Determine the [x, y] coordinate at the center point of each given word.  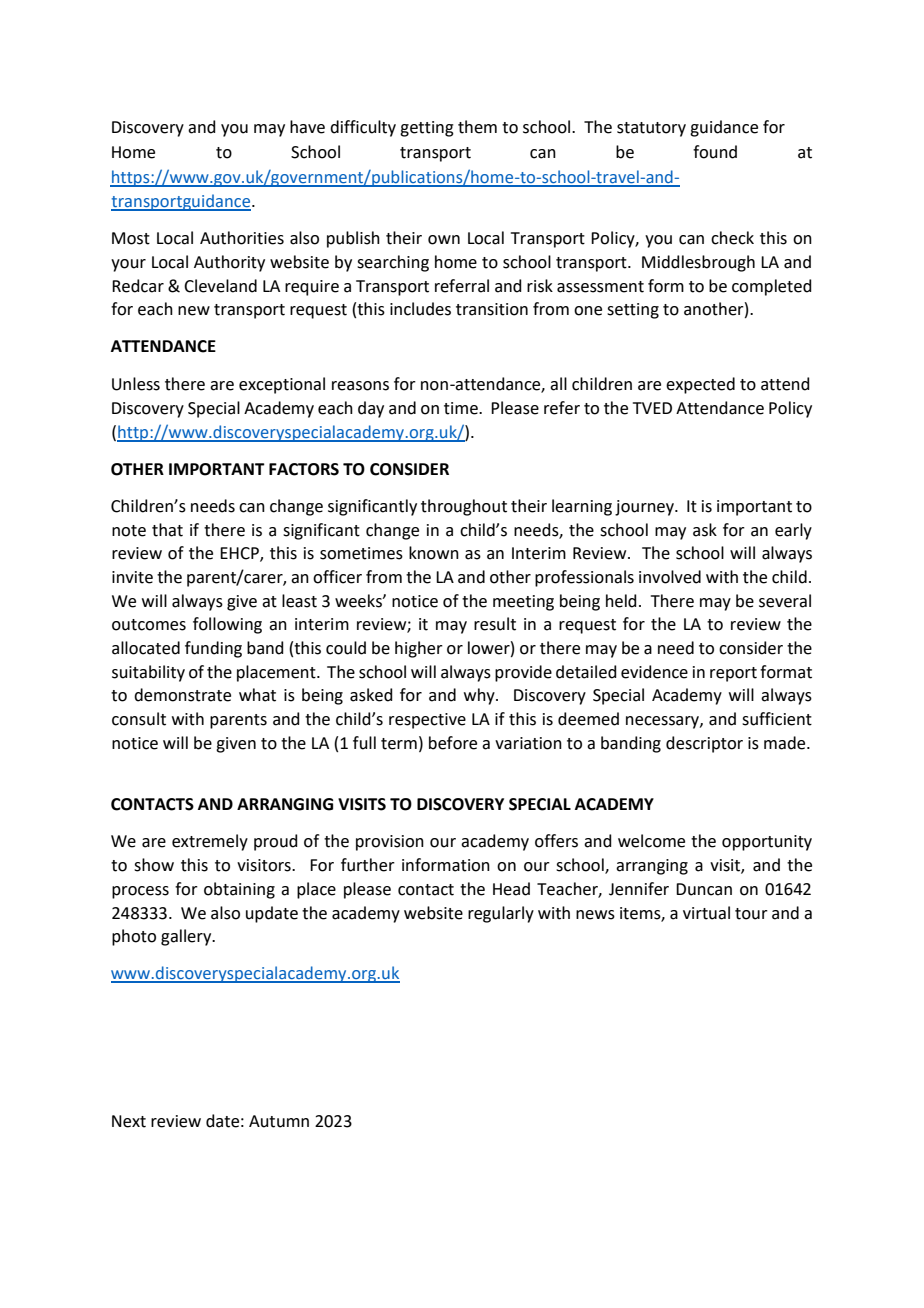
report [733, 674]
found [715, 152]
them [477, 127]
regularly [501, 914]
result [495, 624]
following [227, 625]
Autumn [279, 1121]
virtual [706, 913]
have [307, 127]
